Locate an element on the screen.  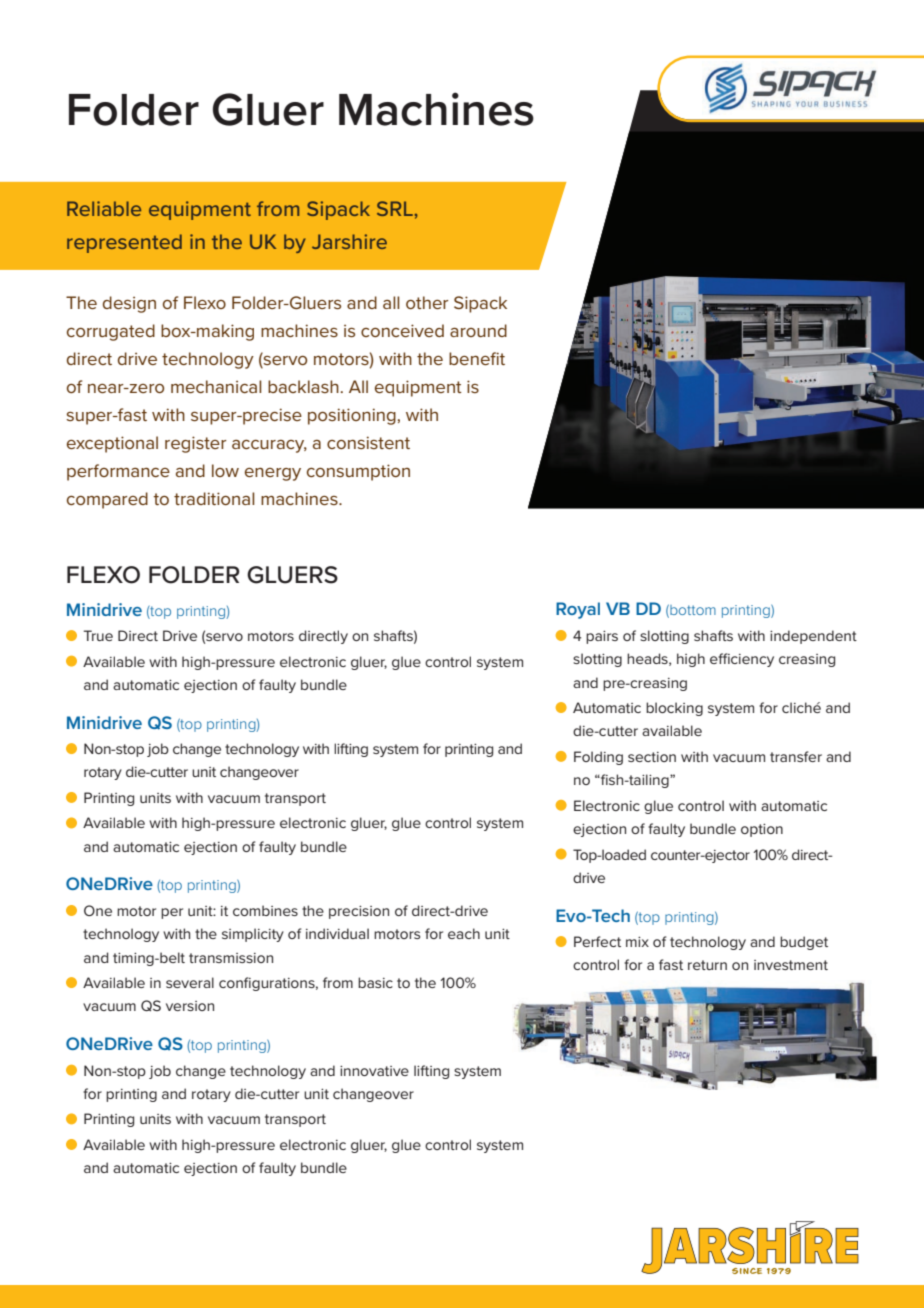
innovative is located at coordinates (374, 1071).
